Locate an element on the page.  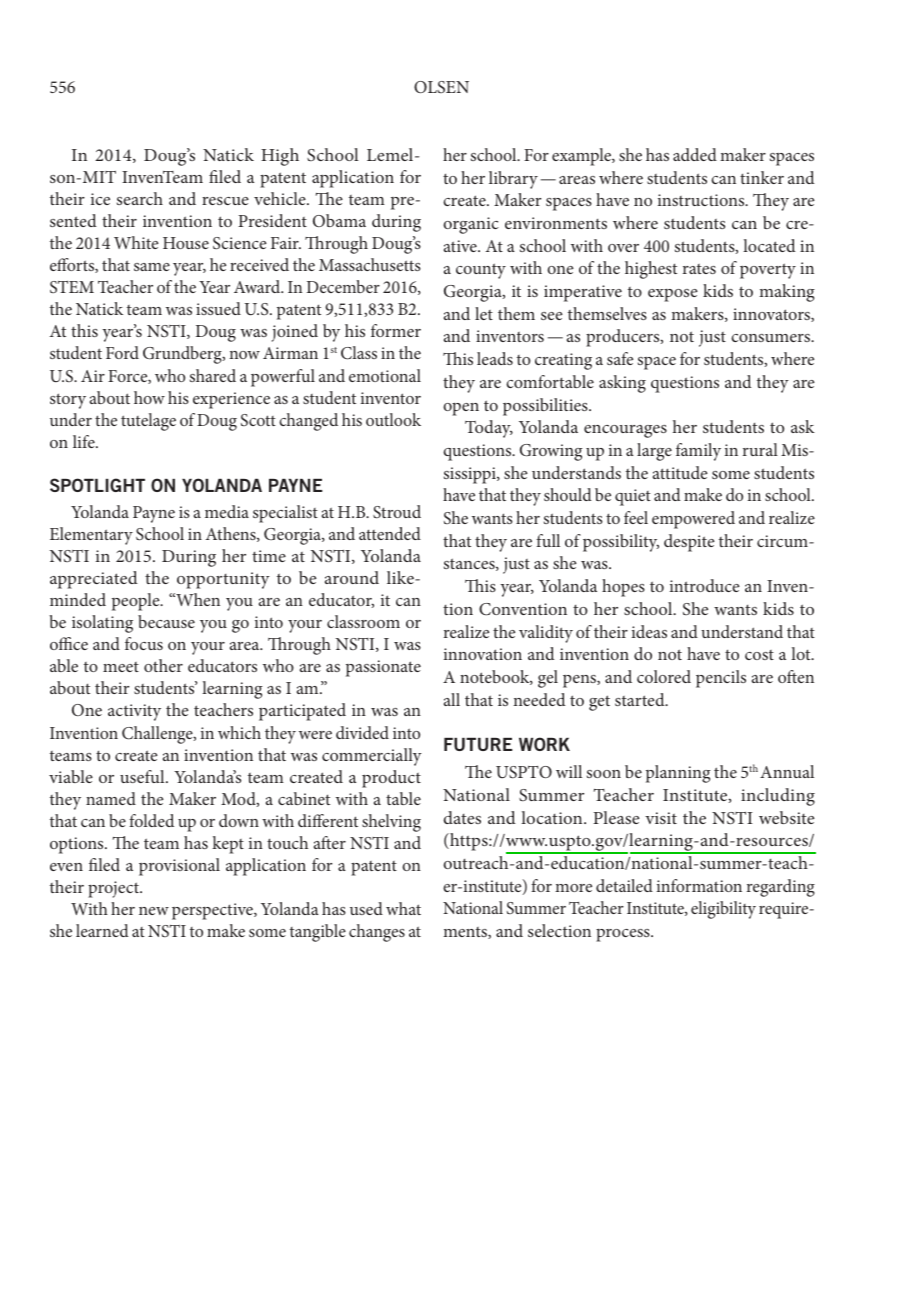
search is located at coordinates (140, 198).
